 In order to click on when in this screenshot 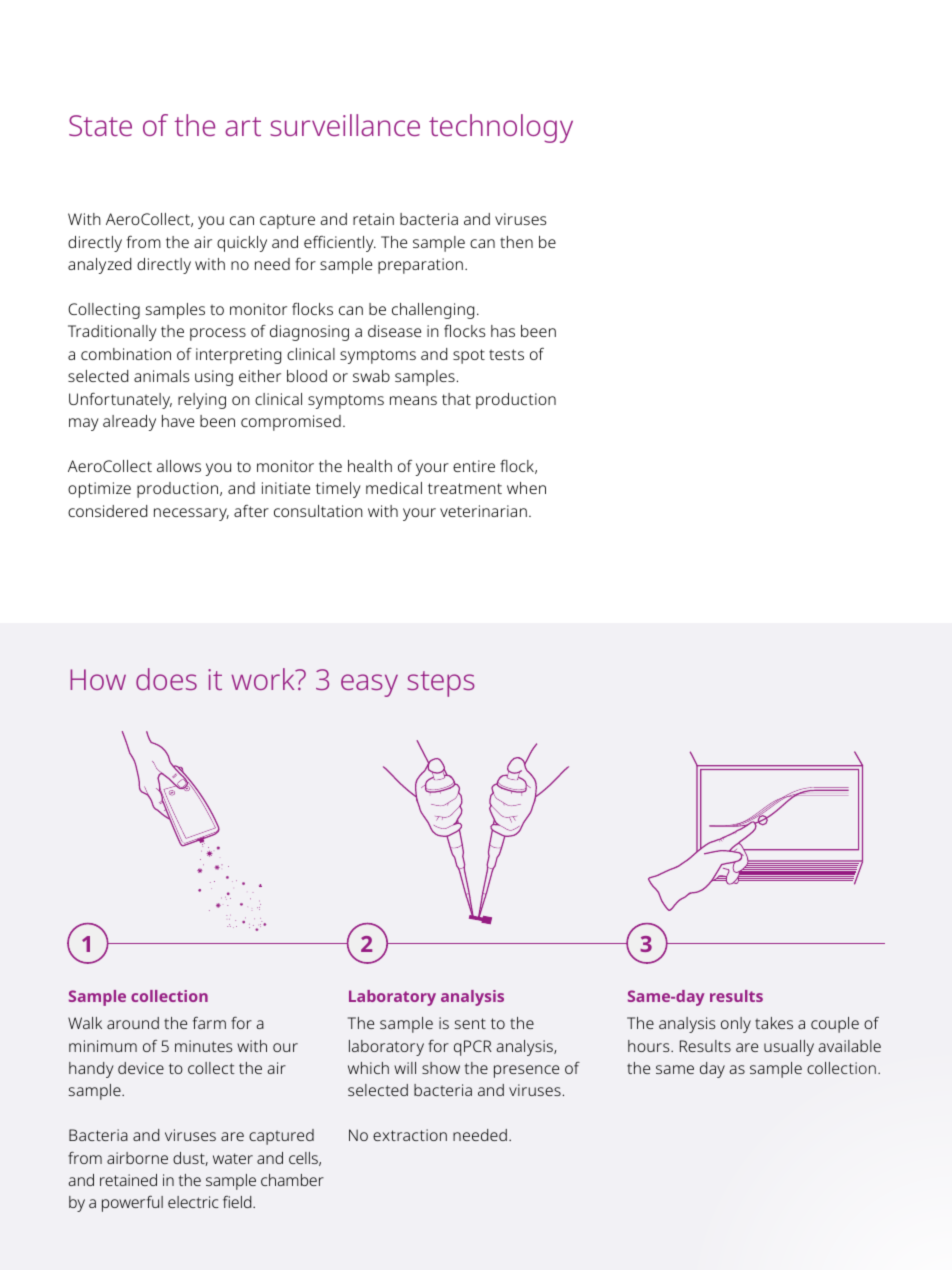, I will do `click(526, 488)`.
